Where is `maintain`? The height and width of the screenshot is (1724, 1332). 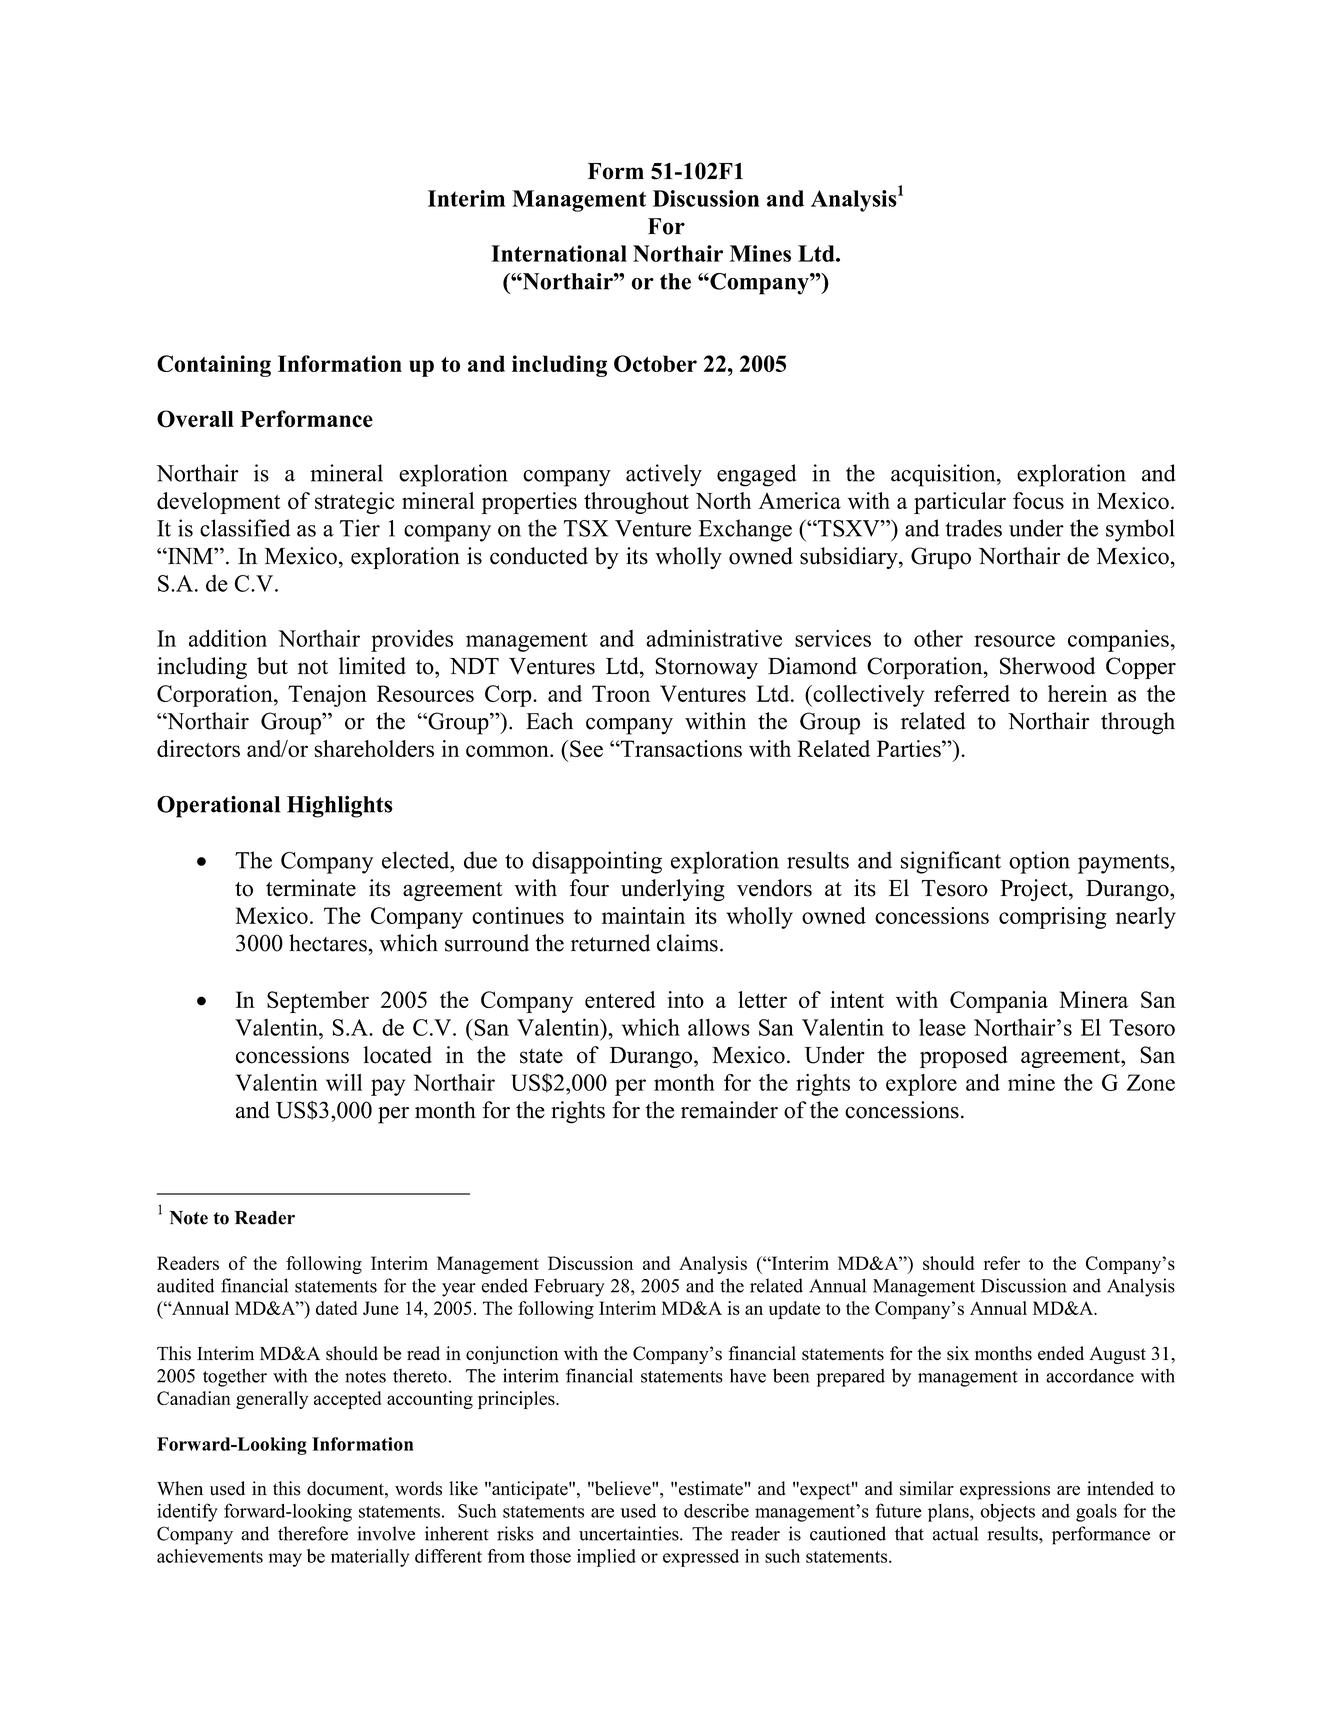 maintain is located at coordinates (643, 915).
